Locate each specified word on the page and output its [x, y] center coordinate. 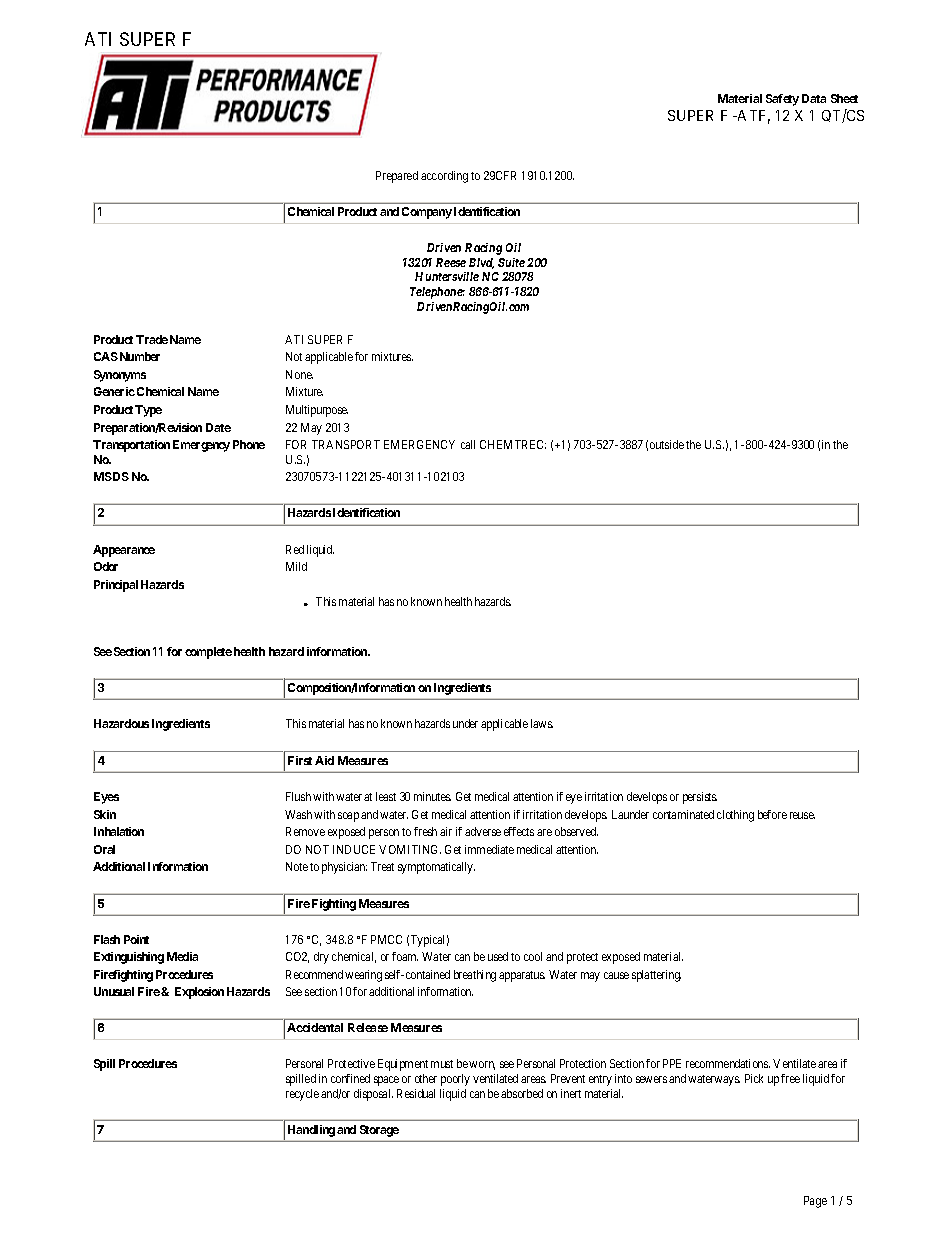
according [444, 177]
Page [815, 1202]
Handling [311, 1131]
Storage [379, 1131]
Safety [782, 100]
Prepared [397, 177]
